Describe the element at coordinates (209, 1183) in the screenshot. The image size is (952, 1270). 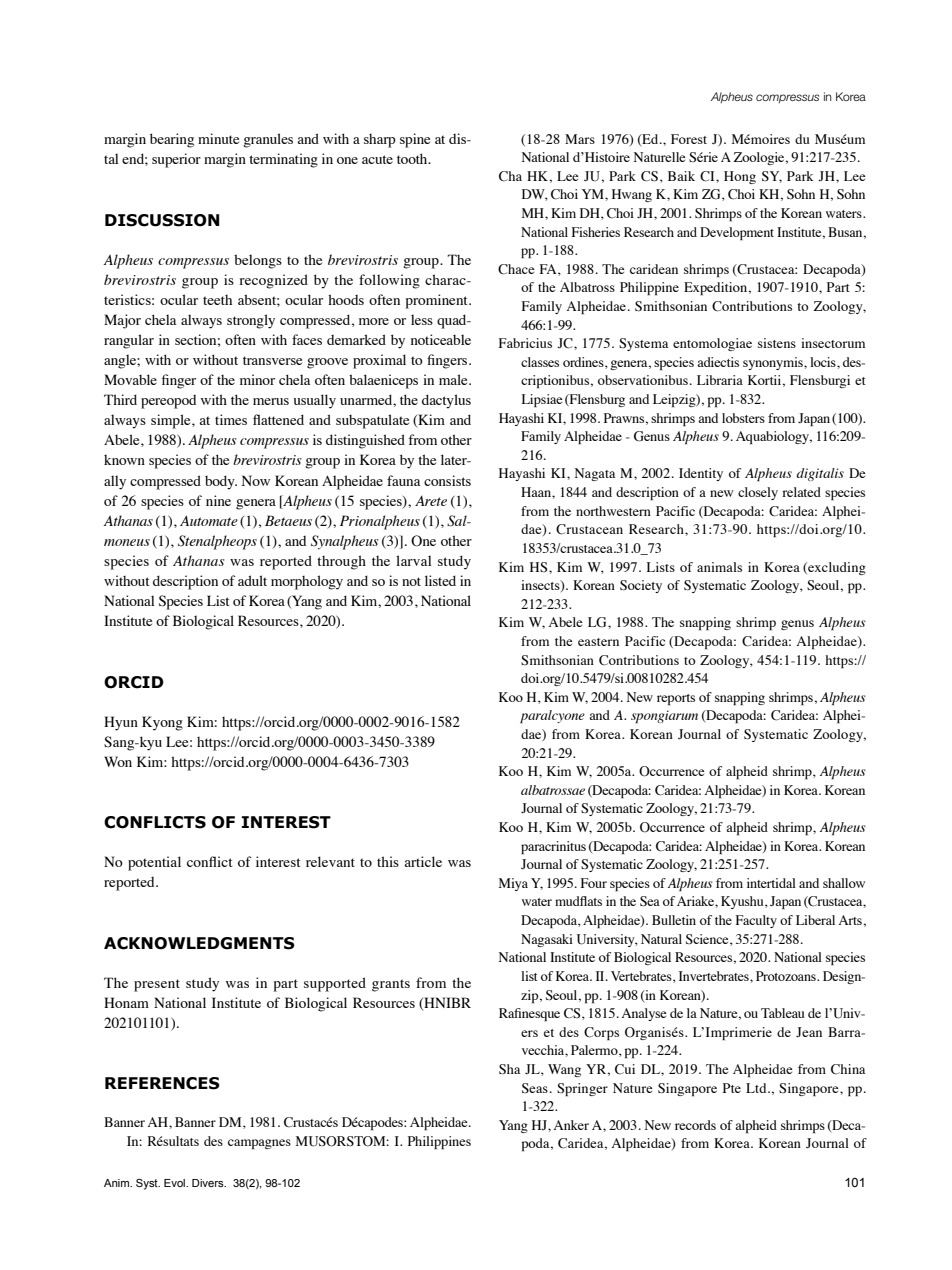
I see `Divers` at that location.
